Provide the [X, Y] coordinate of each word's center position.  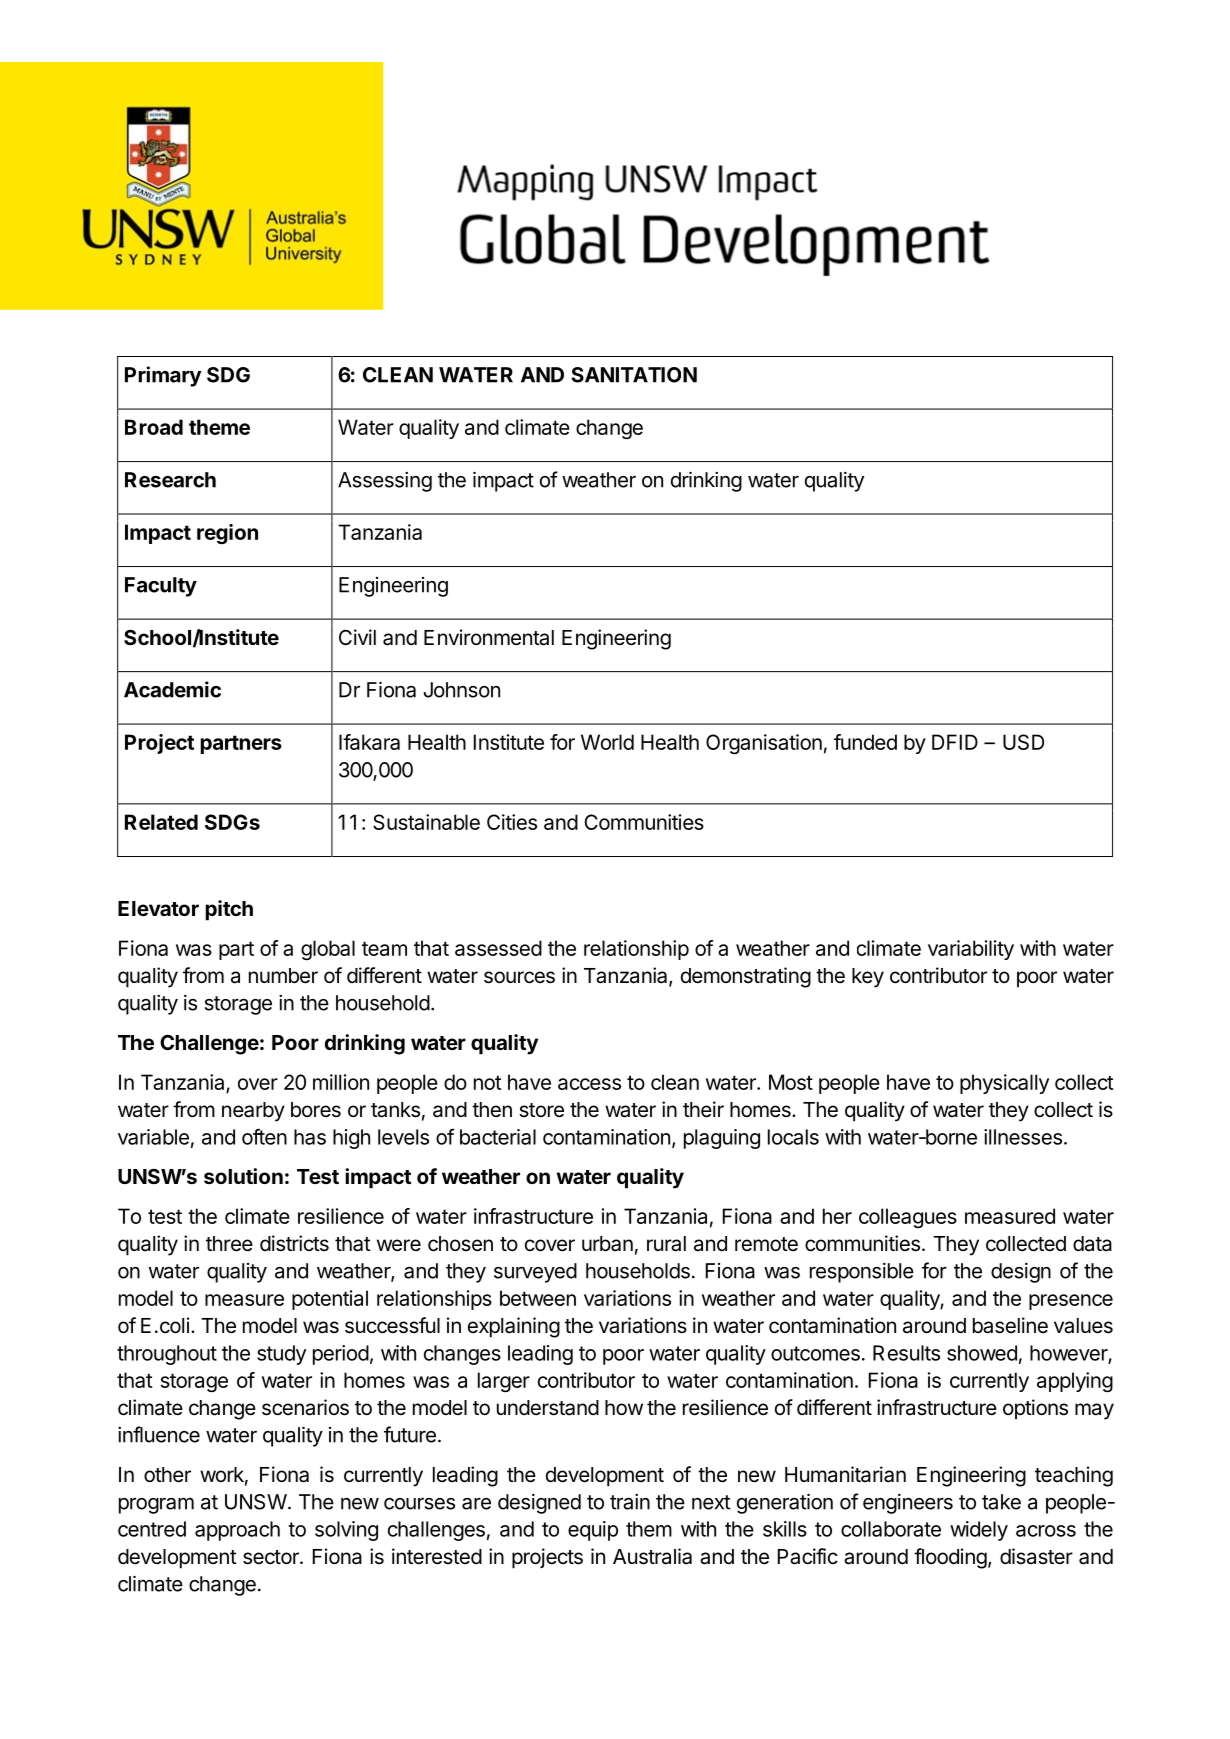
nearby [253, 1112]
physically [1004, 1084]
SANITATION [634, 375]
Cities [512, 822]
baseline [1010, 1325]
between [538, 1298]
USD [1023, 742]
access [589, 1084]
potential [330, 1300]
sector [272, 1557]
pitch [229, 910]
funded [865, 742]
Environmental [489, 637]
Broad [154, 427]
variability [971, 950]
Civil [357, 637]
